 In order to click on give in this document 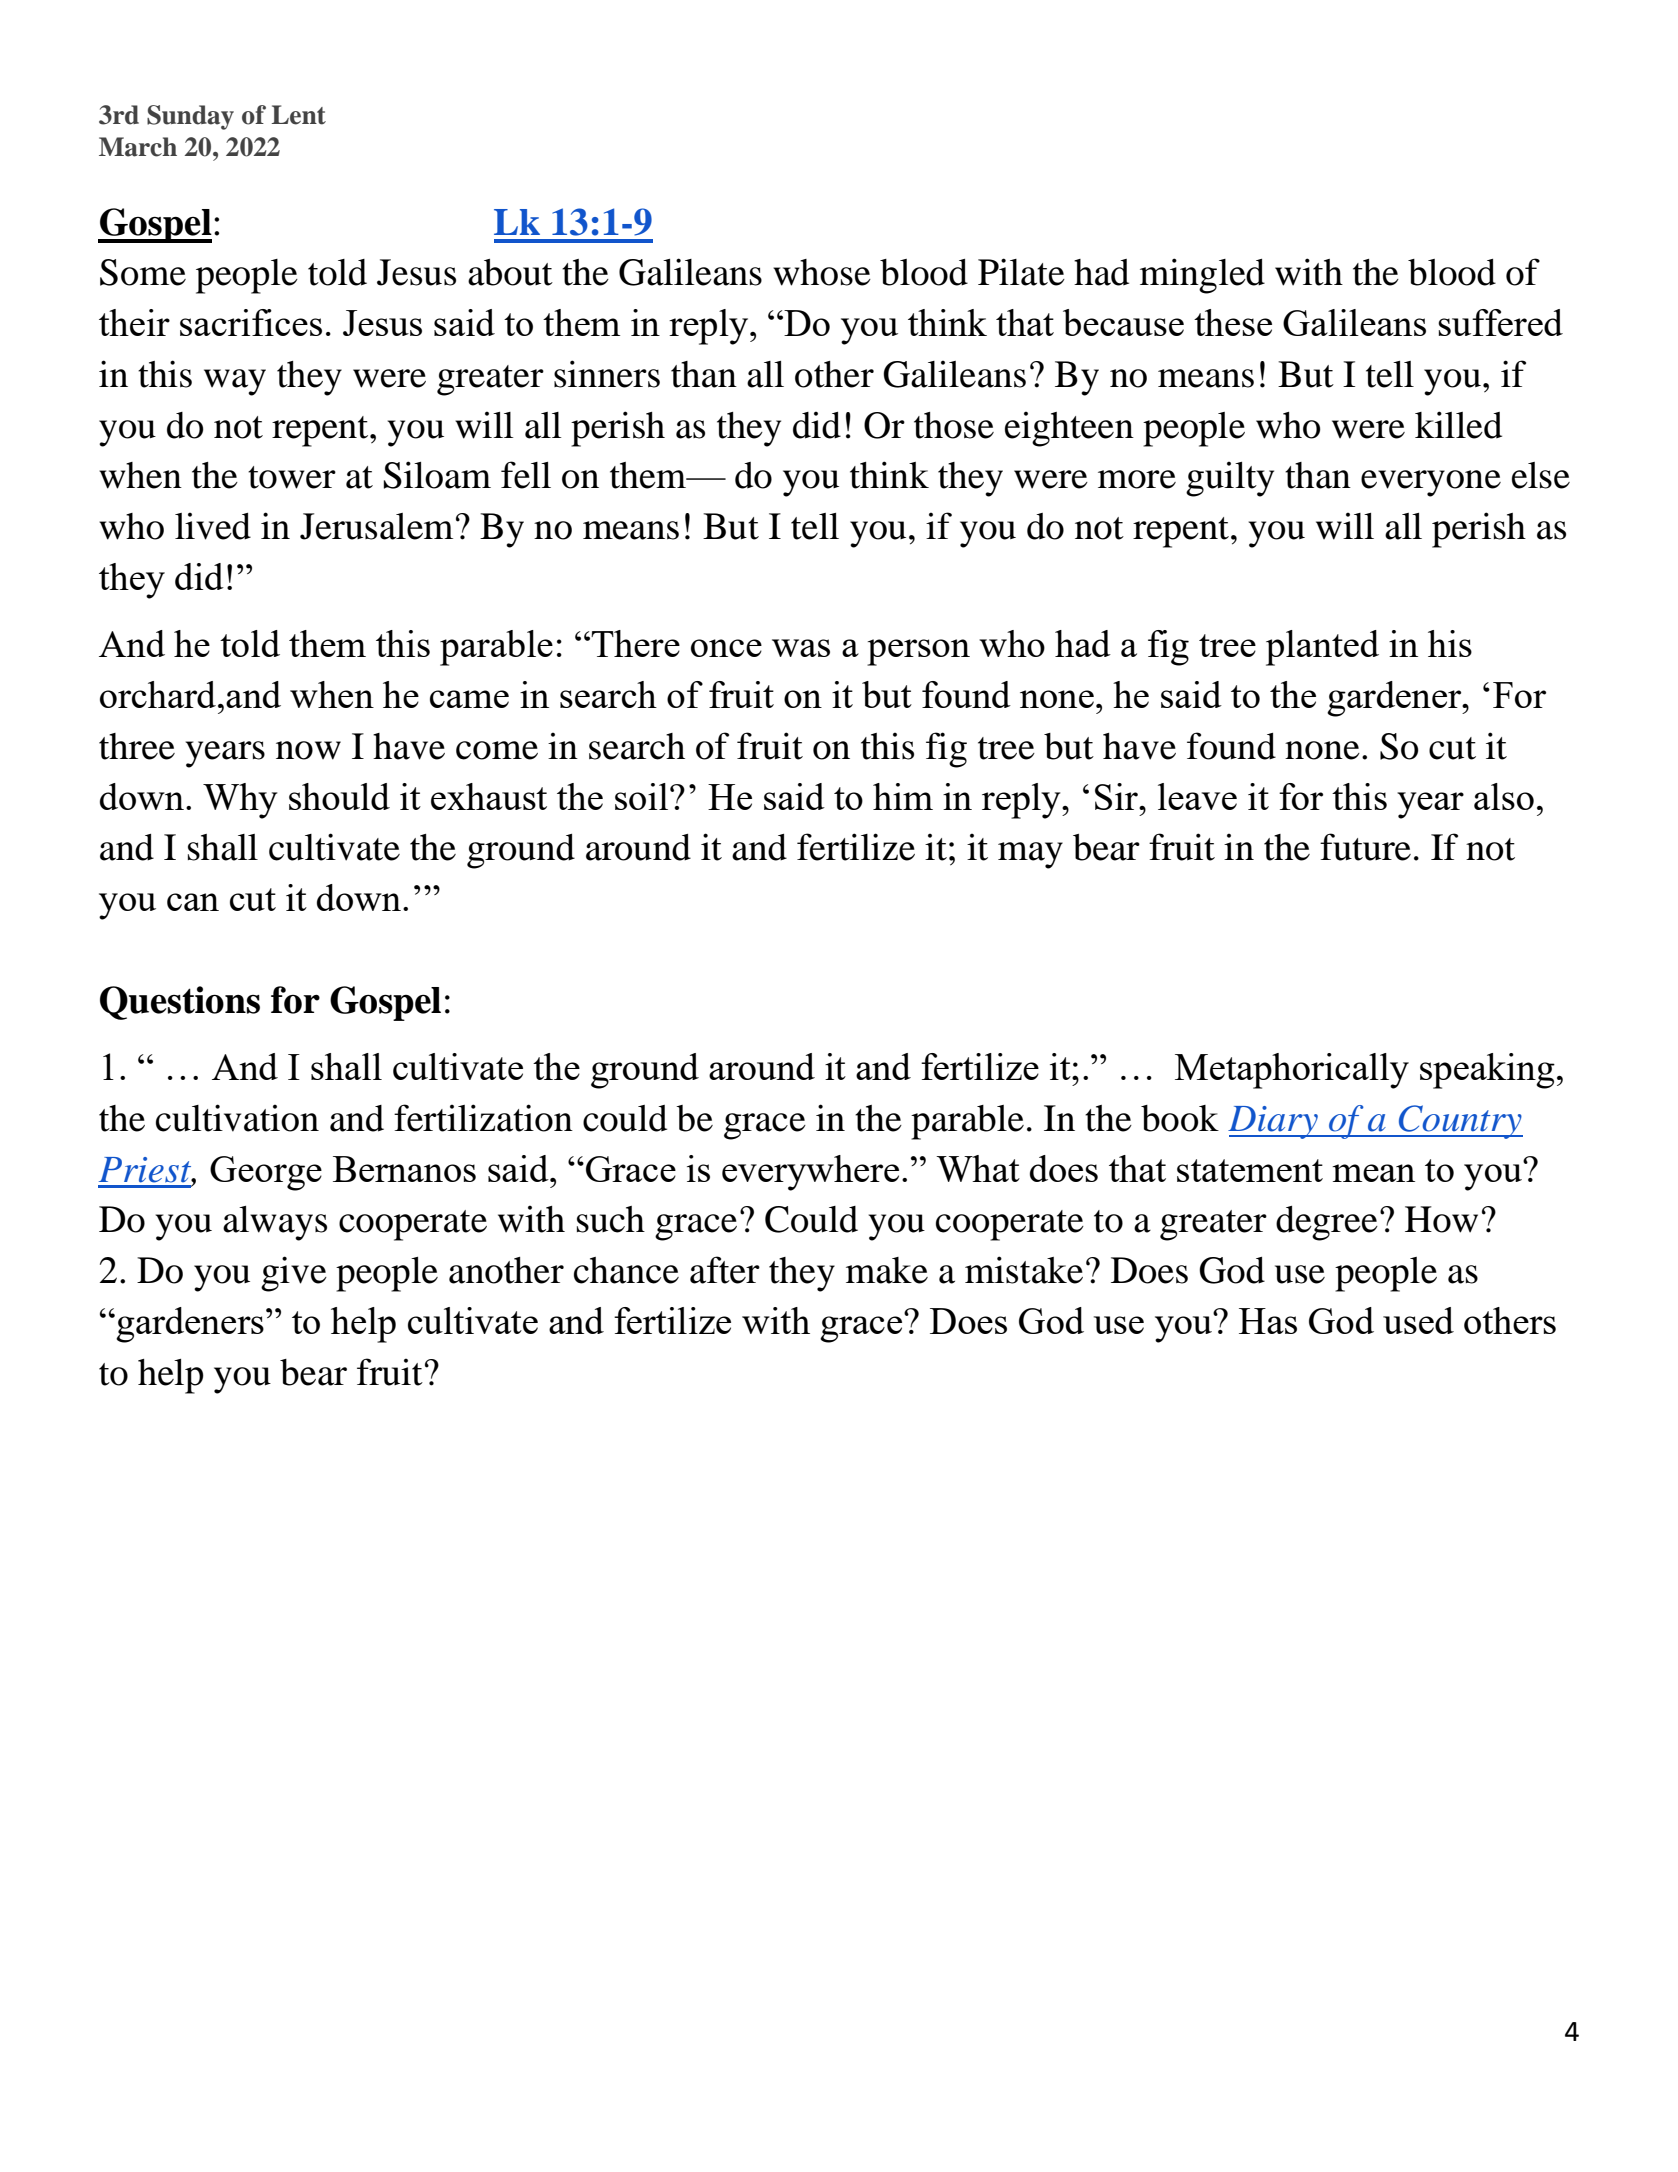, I will do `click(294, 1274)`.
